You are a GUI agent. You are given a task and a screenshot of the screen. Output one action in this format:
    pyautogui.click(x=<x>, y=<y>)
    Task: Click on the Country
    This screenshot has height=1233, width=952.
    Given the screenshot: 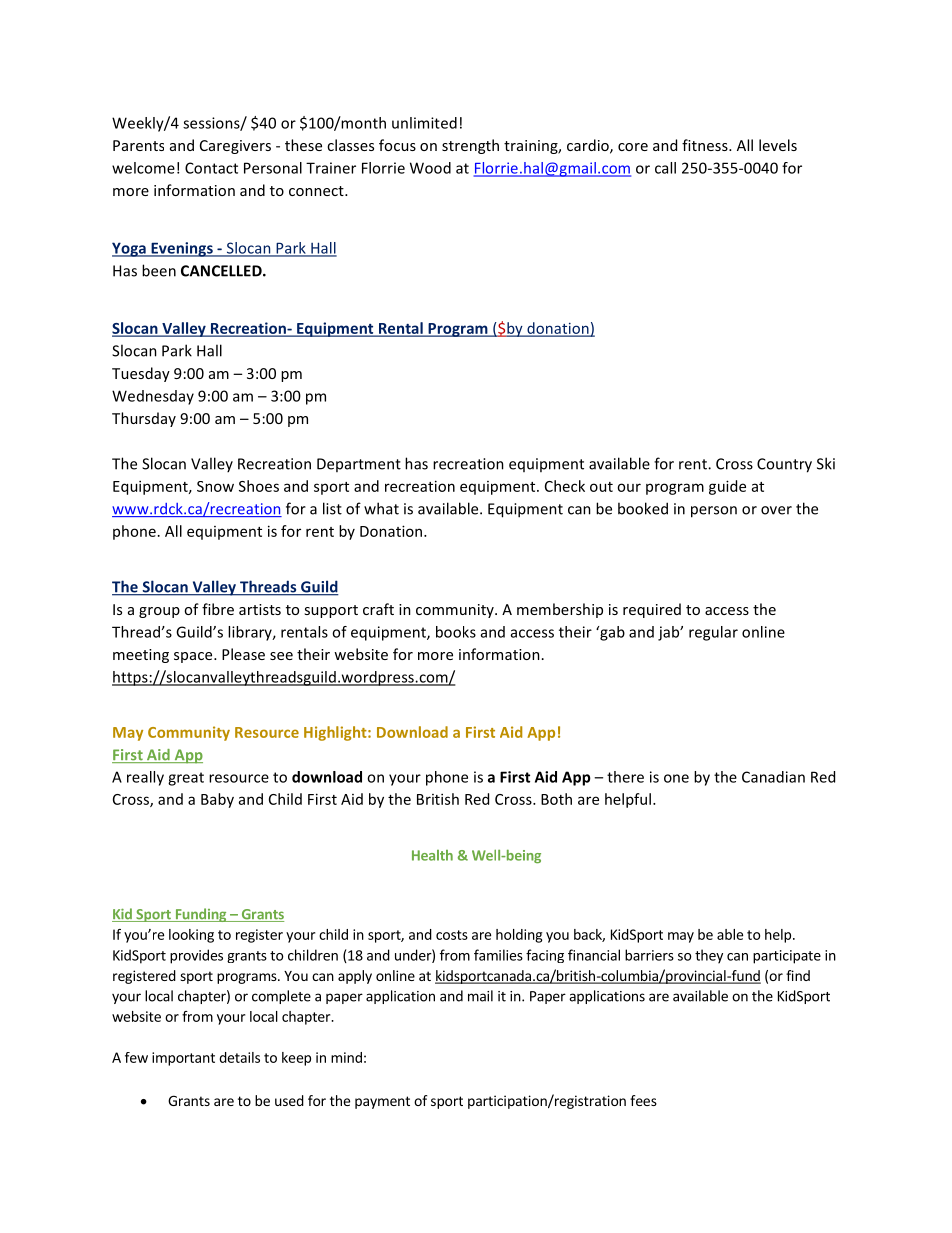 What is the action you would take?
    pyautogui.click(x=784, y=465)
